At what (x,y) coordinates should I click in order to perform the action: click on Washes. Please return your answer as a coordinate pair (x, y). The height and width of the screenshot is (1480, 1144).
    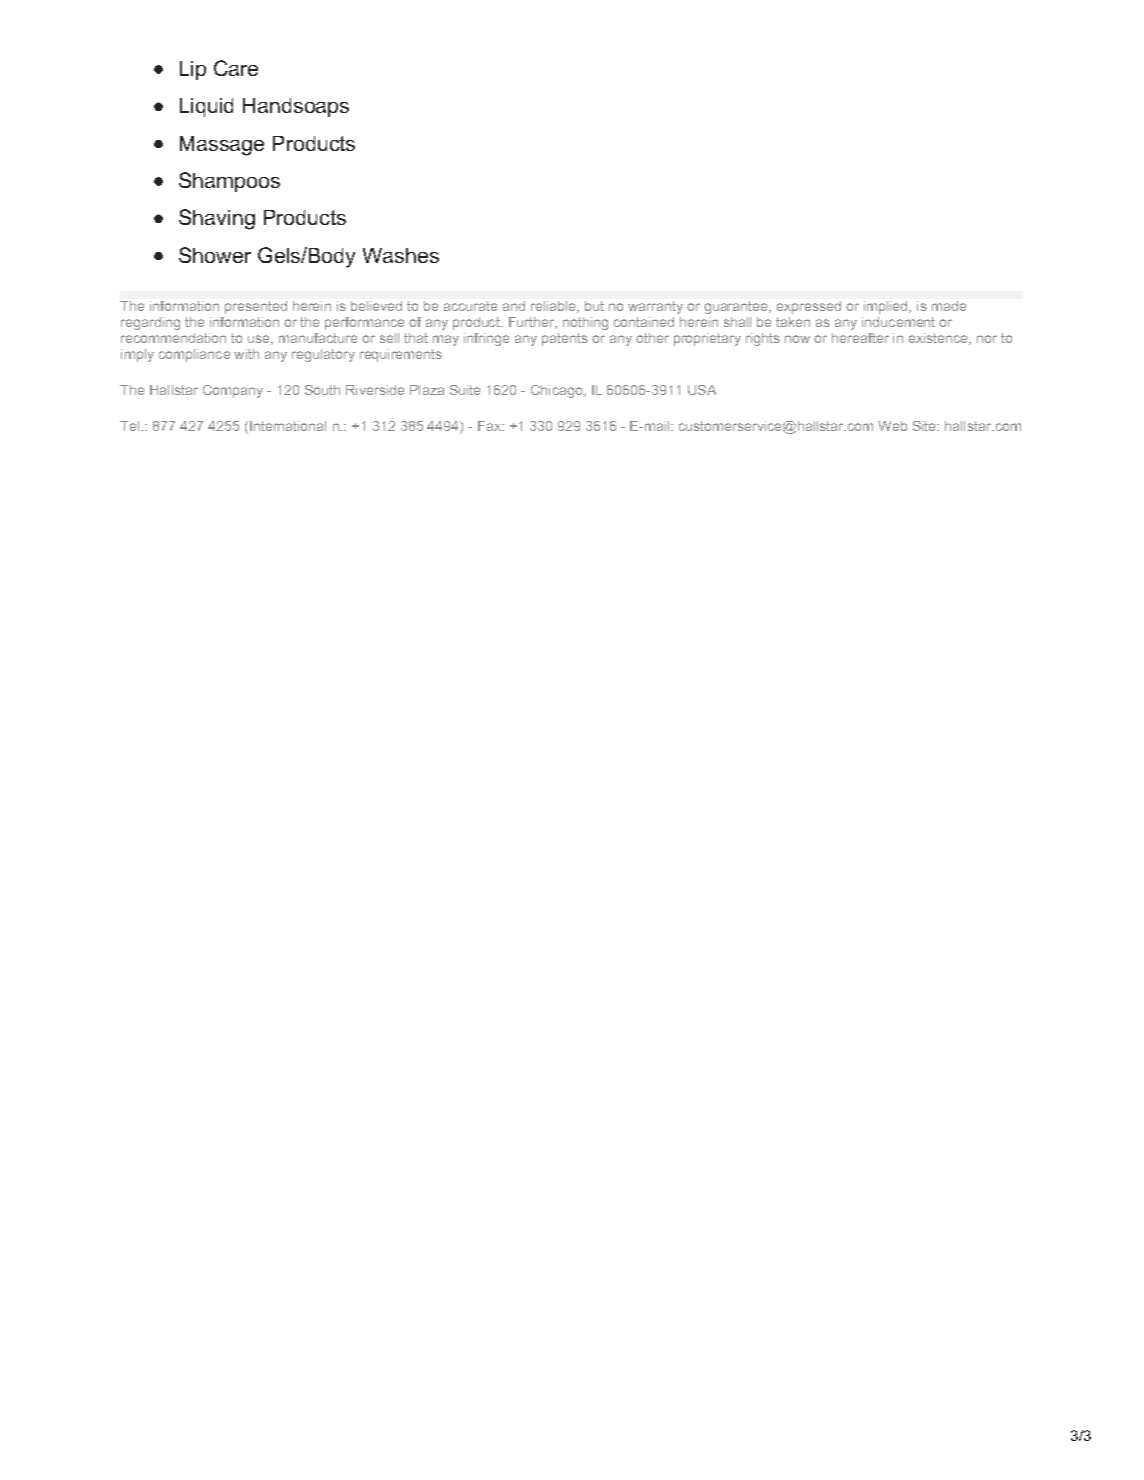
    Looking at the image, I should click on (401, 255).
